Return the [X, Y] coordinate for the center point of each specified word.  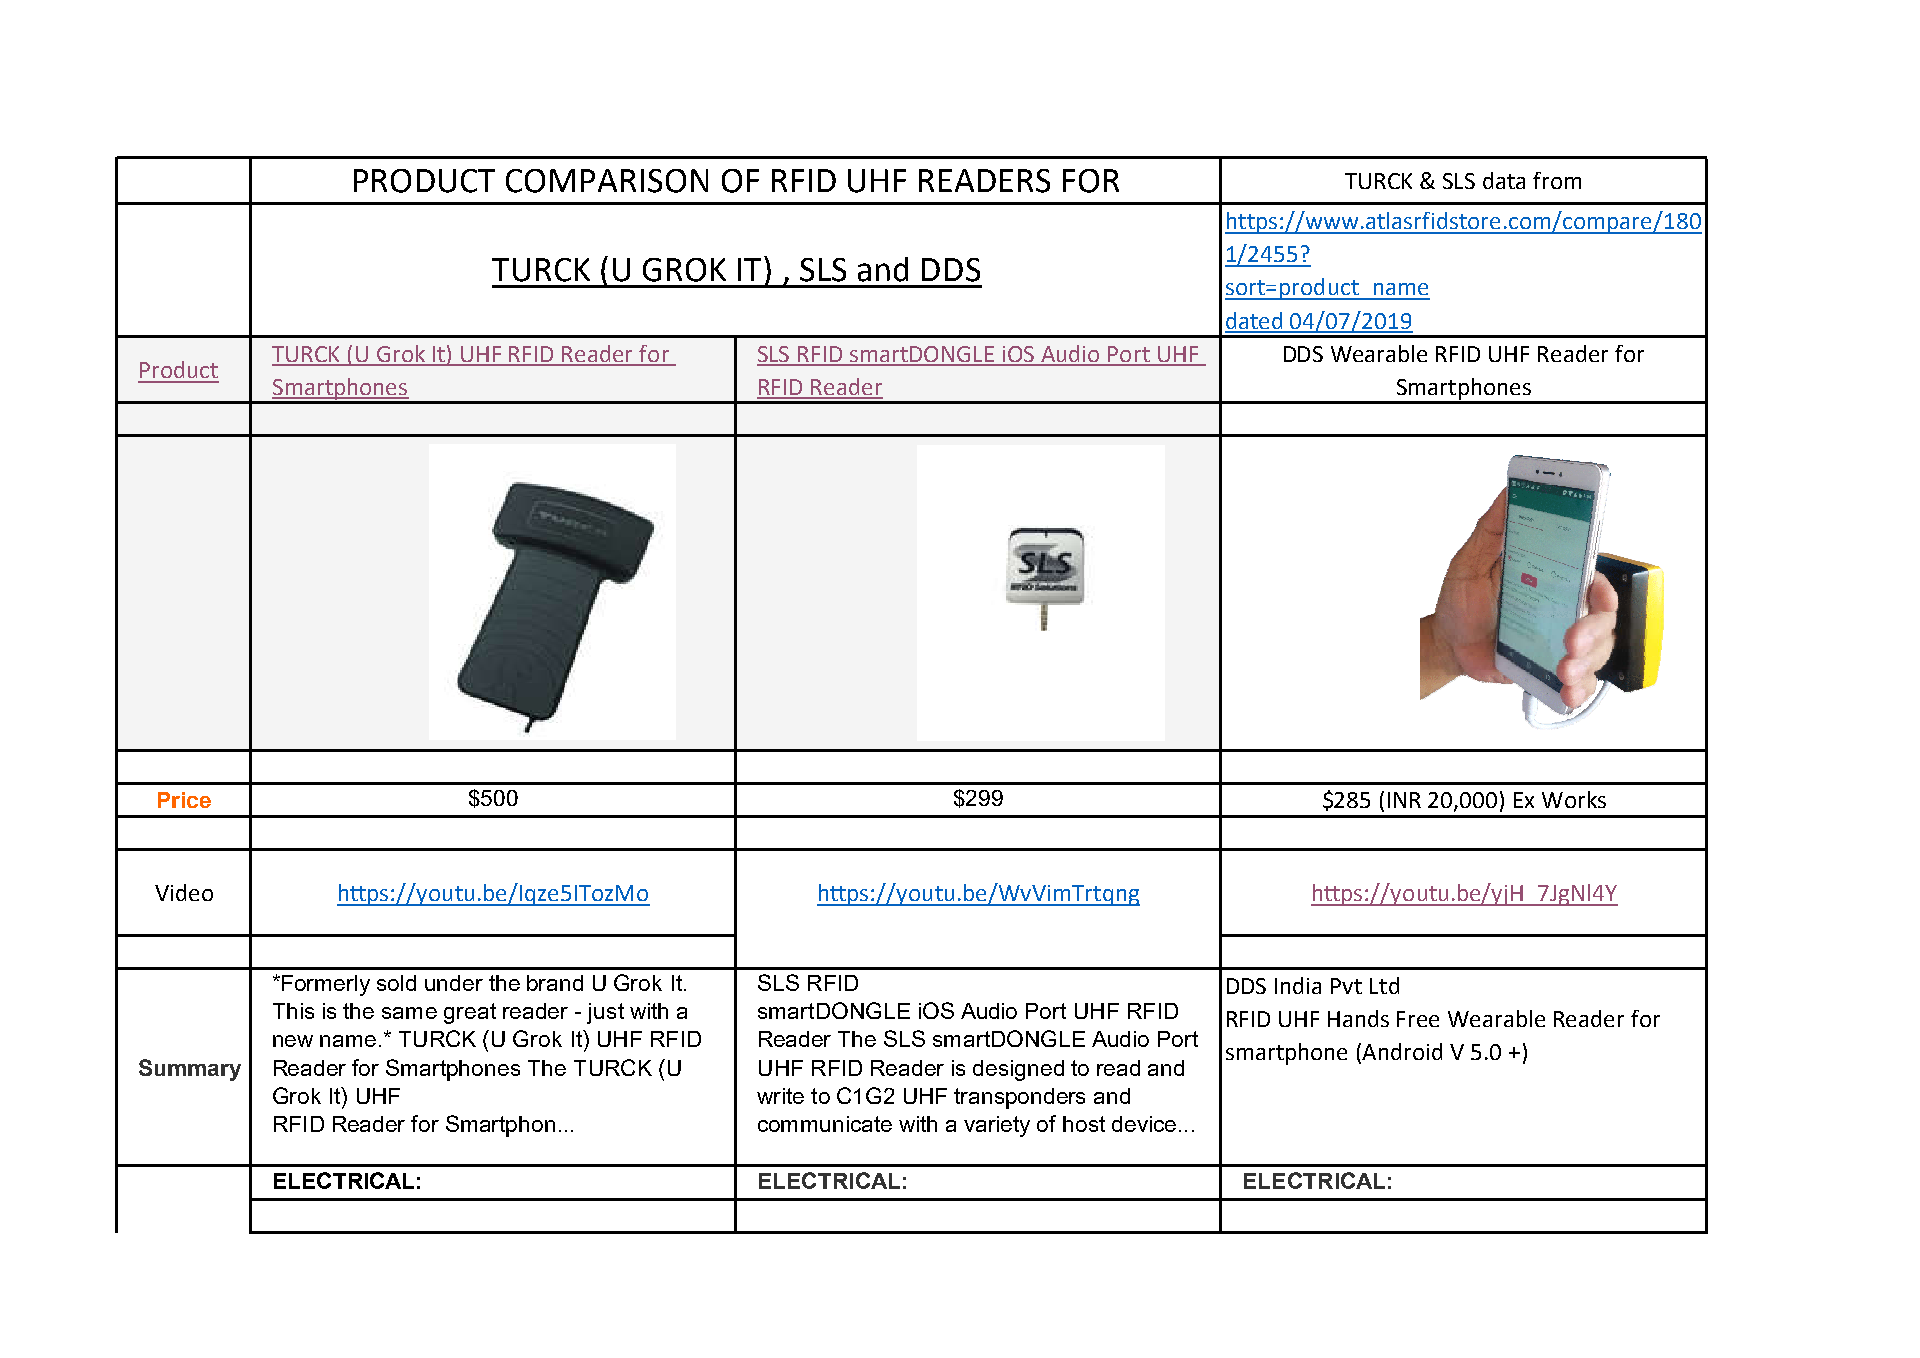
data [1504, 180]
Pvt [1346, 986]
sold [396, 983]
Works [1574, 799]
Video [184, 892]
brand [555, 983]
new [293, 1041]
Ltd [1384, 985]
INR [1404, 800]
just [605, 1013]
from [1557, 180]
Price [184, 800]
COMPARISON [607, 181]
